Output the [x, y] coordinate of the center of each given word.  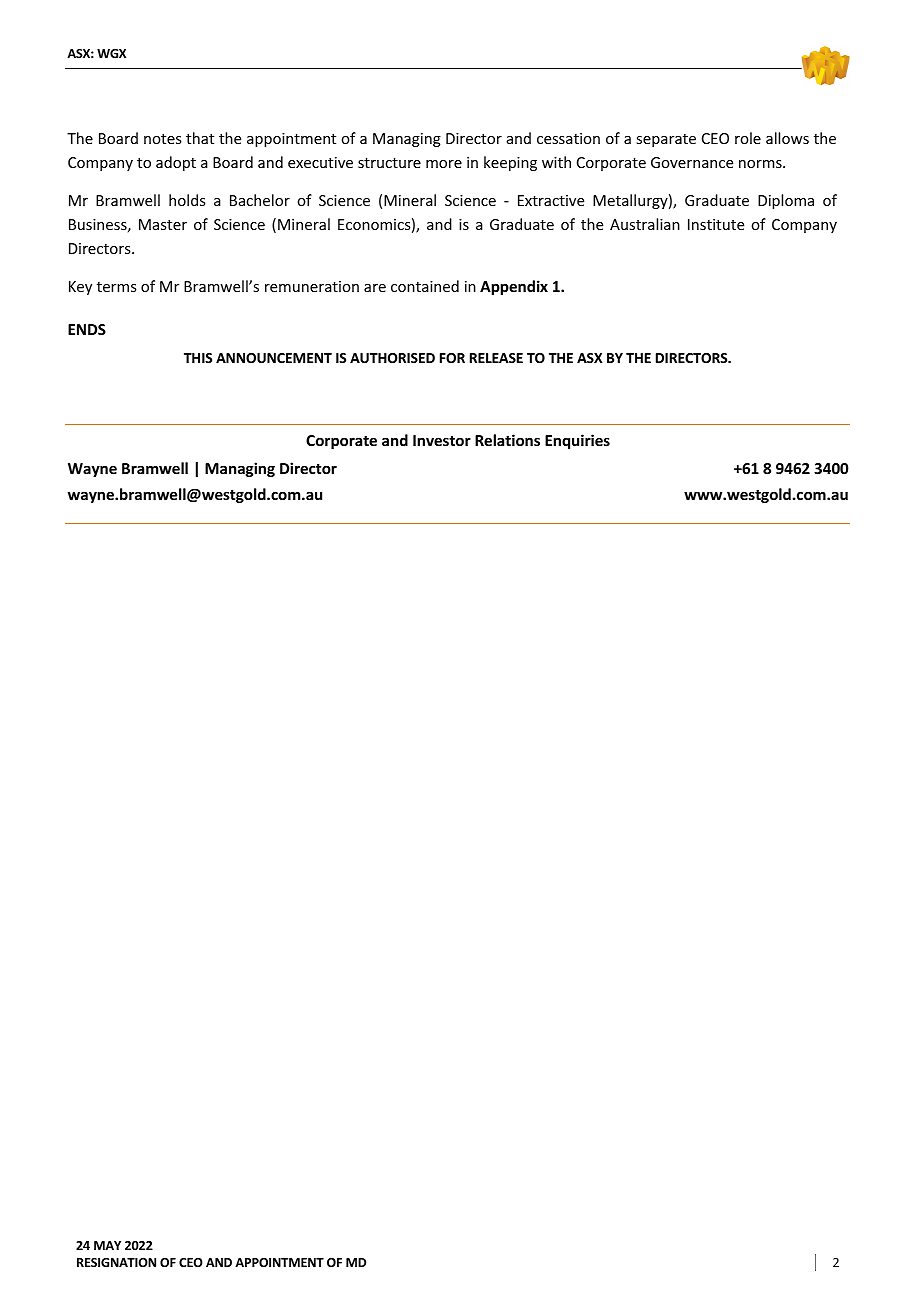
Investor [442, 440]
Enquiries [577, 441]
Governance [692, 162]
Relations [507, 440]
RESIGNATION [116, 1262]
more [444, 164]
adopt [176, 163]
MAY [107, 1245]
